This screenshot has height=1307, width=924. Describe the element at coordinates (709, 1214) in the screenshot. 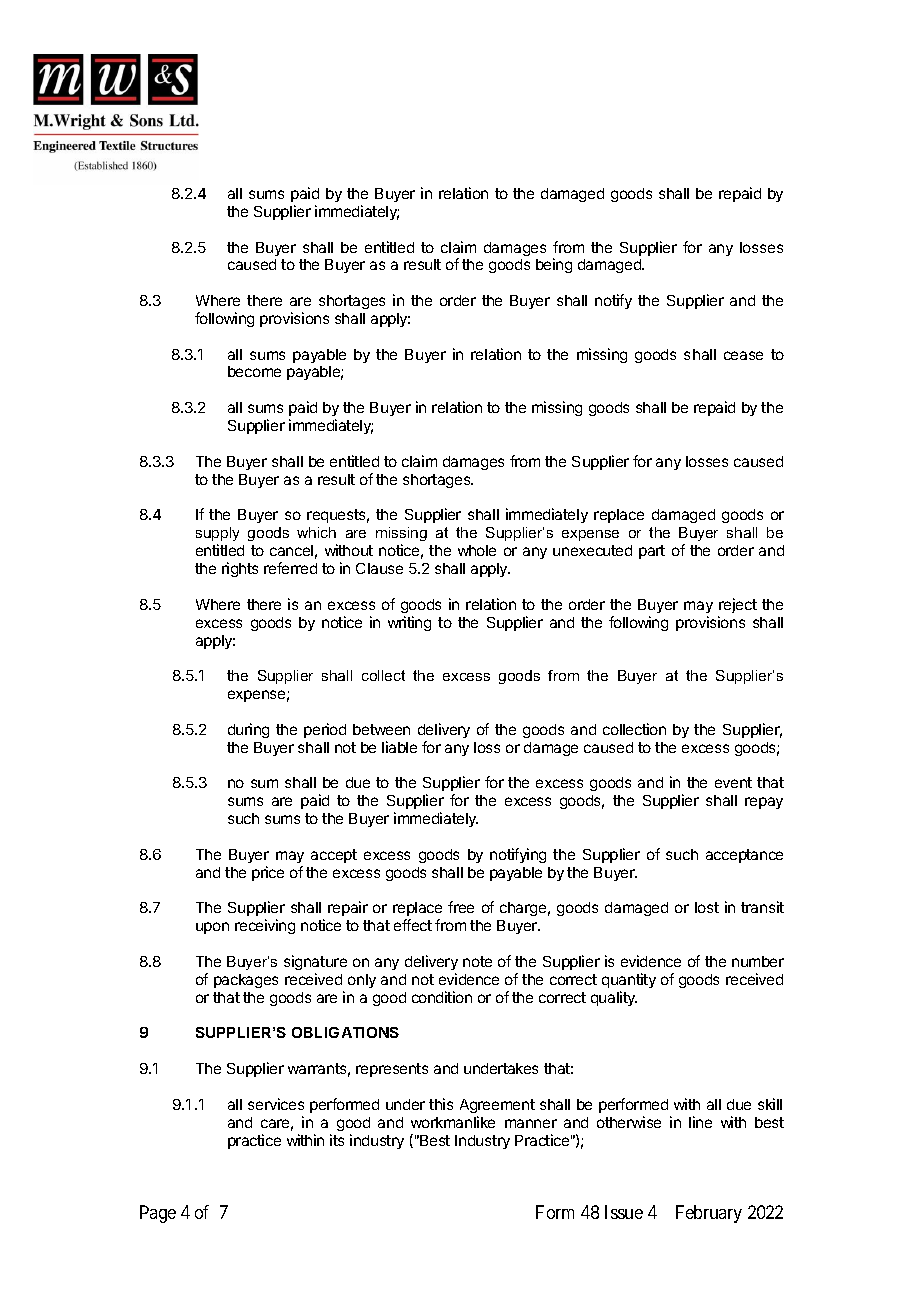

I see `February` at that location.
